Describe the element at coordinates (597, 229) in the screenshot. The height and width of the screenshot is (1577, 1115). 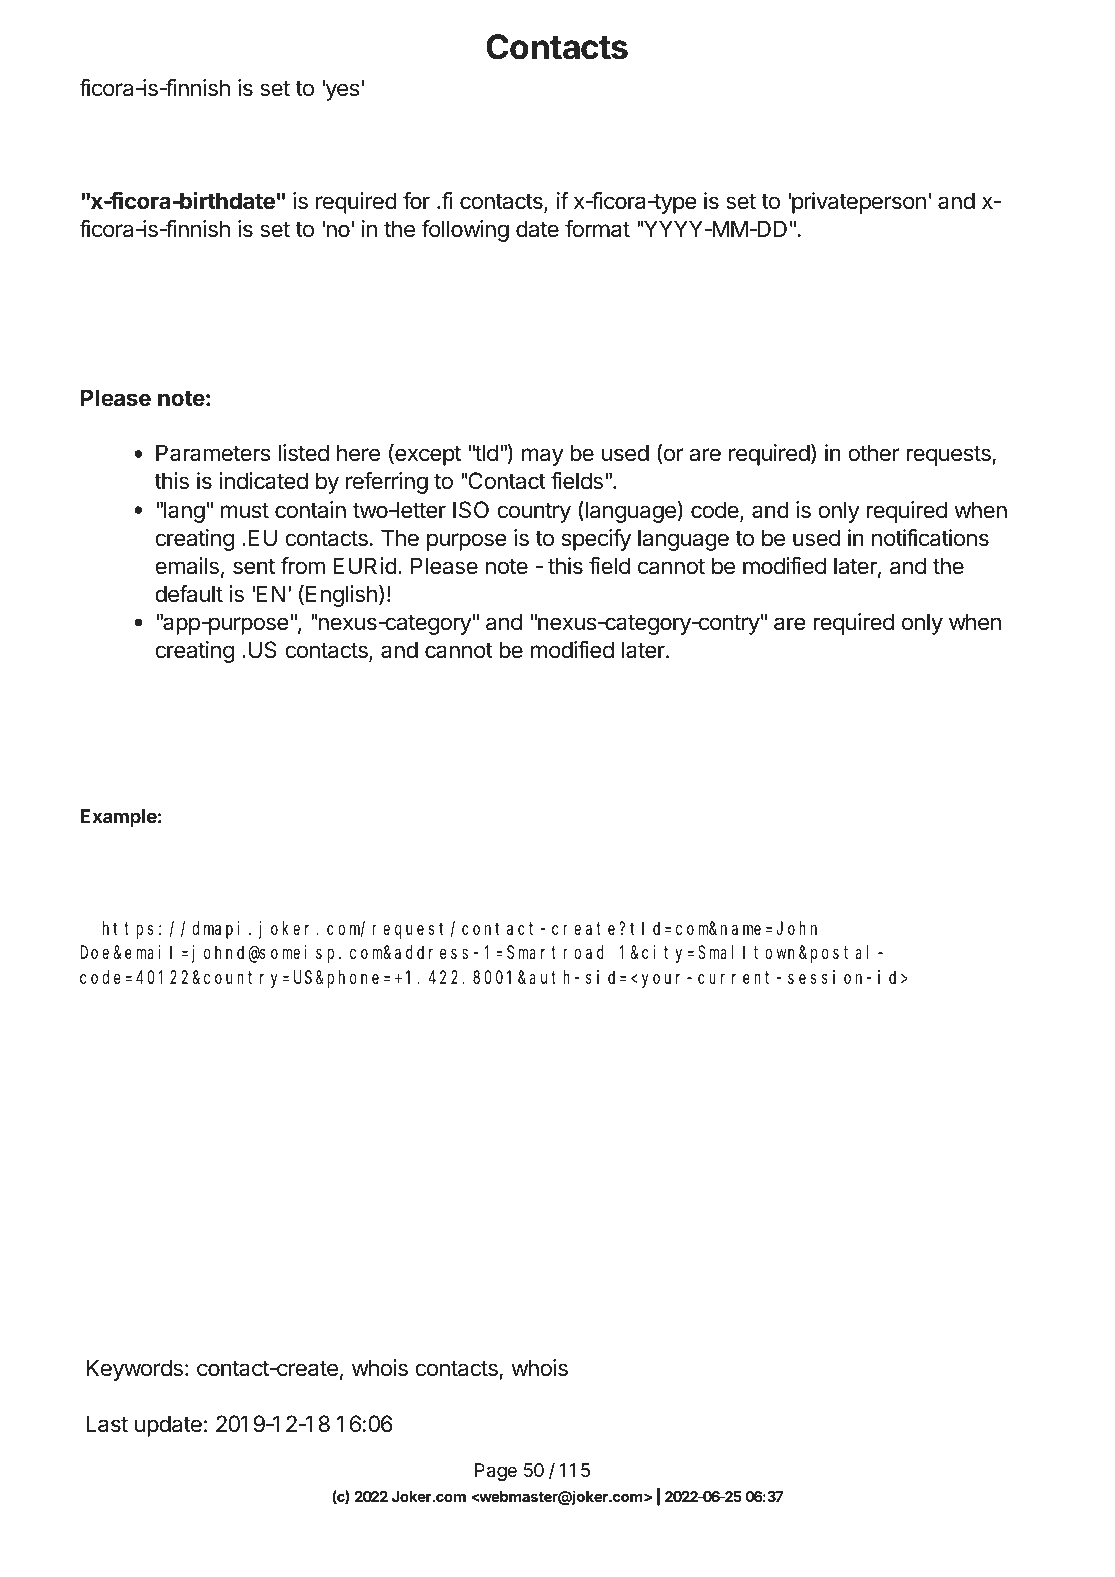
I see `format` at that location.
